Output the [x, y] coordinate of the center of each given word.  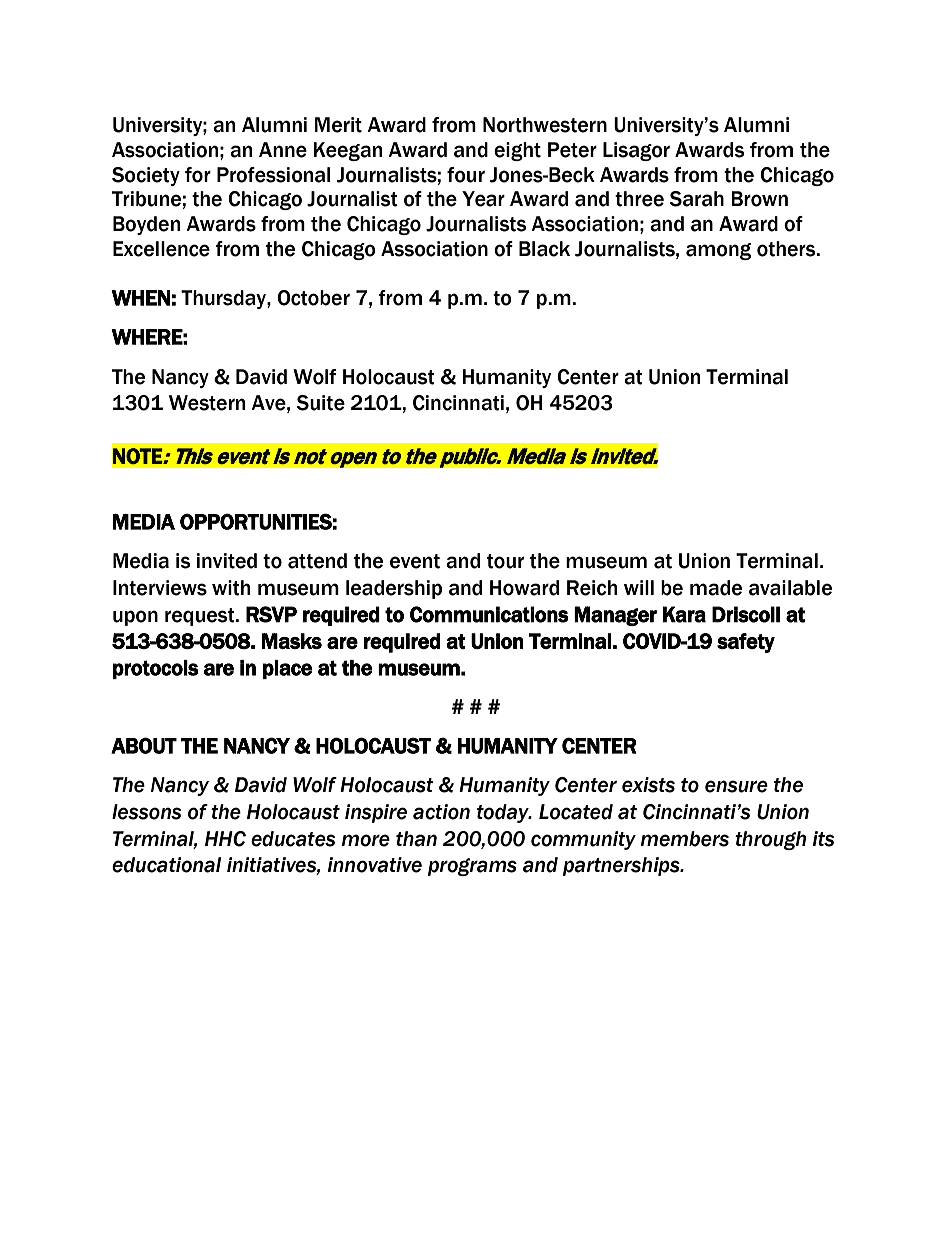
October [313, 298]
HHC [225, 839]
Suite [321, 403]
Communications [489, 614]
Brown [759, 199]
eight [517, 151]
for [198, 175]
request [201, 617]
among [718, 251]
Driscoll [746, 614]
